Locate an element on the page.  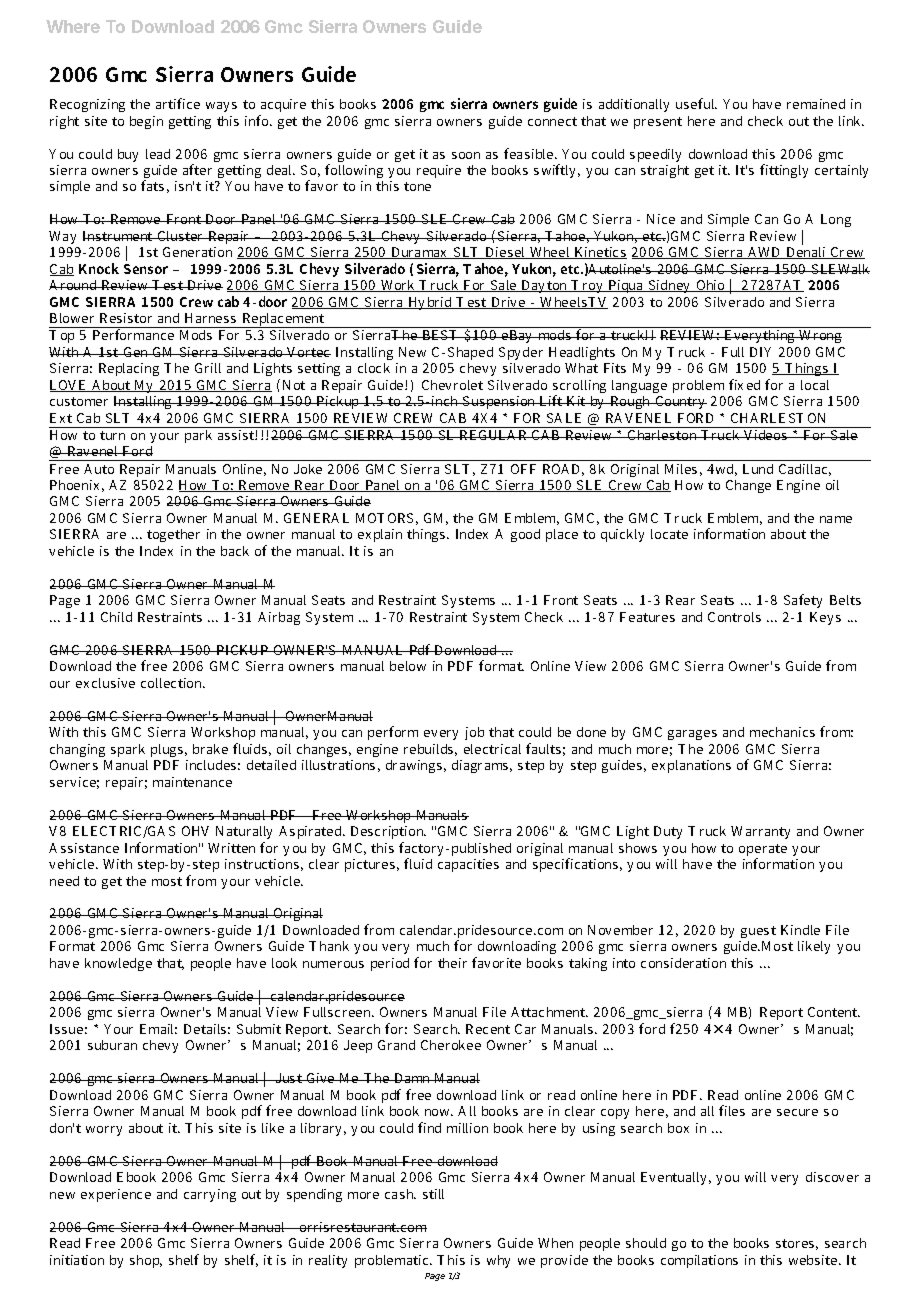
experience is located at coordinates (116, 1195).
